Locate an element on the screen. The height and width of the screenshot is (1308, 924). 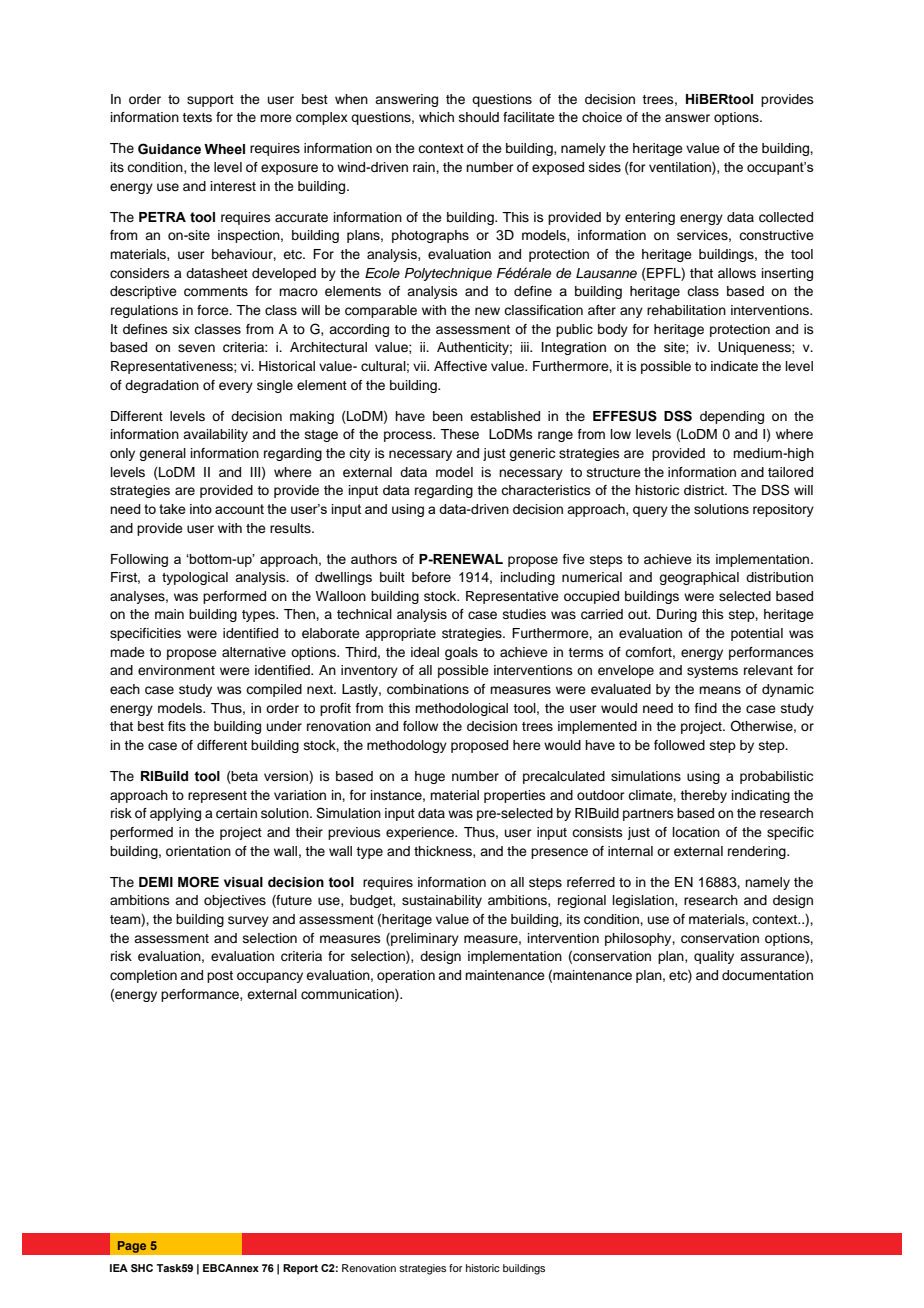
combinations is located at coordinates (428, 689).
